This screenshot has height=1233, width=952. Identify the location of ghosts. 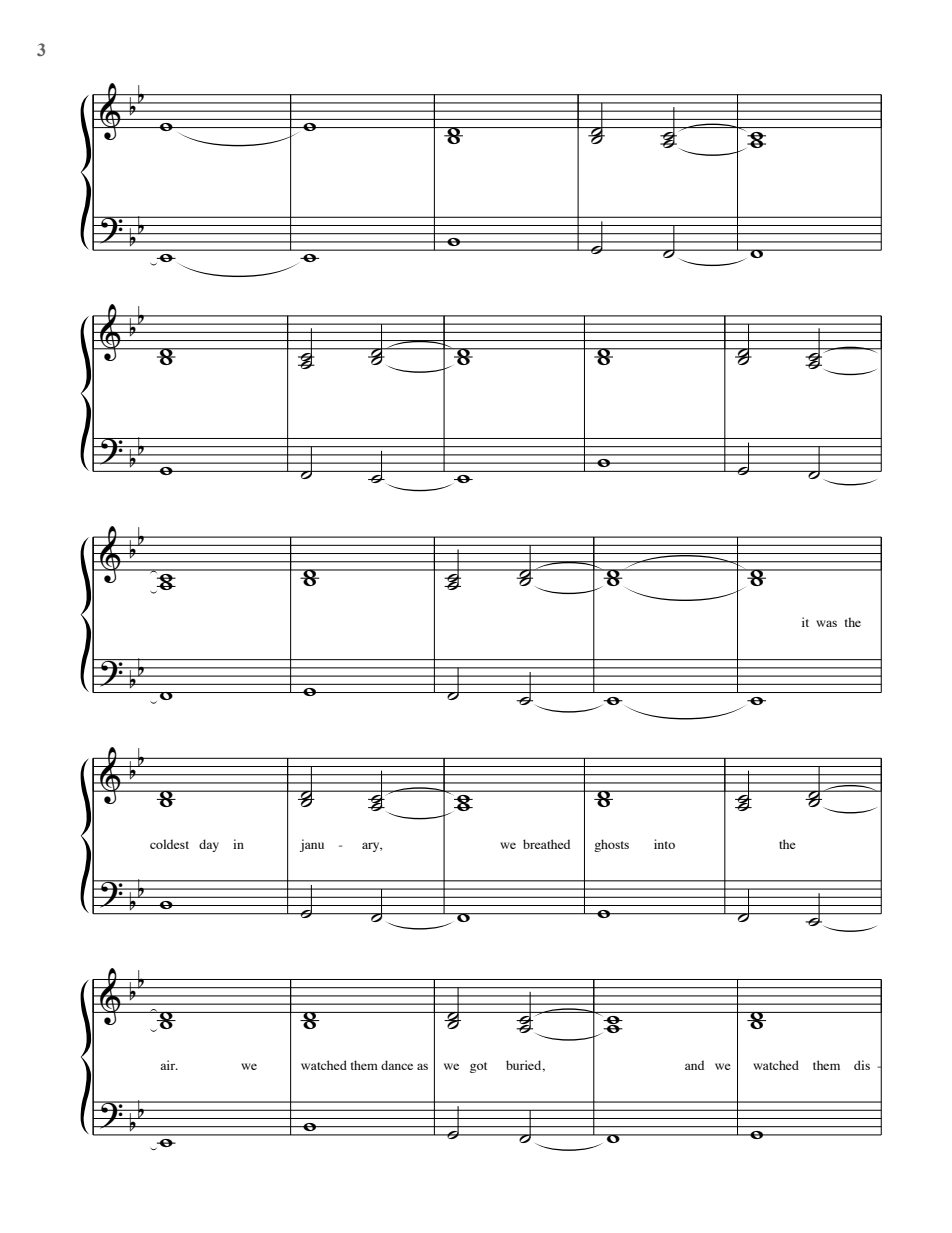
(611, 845).
